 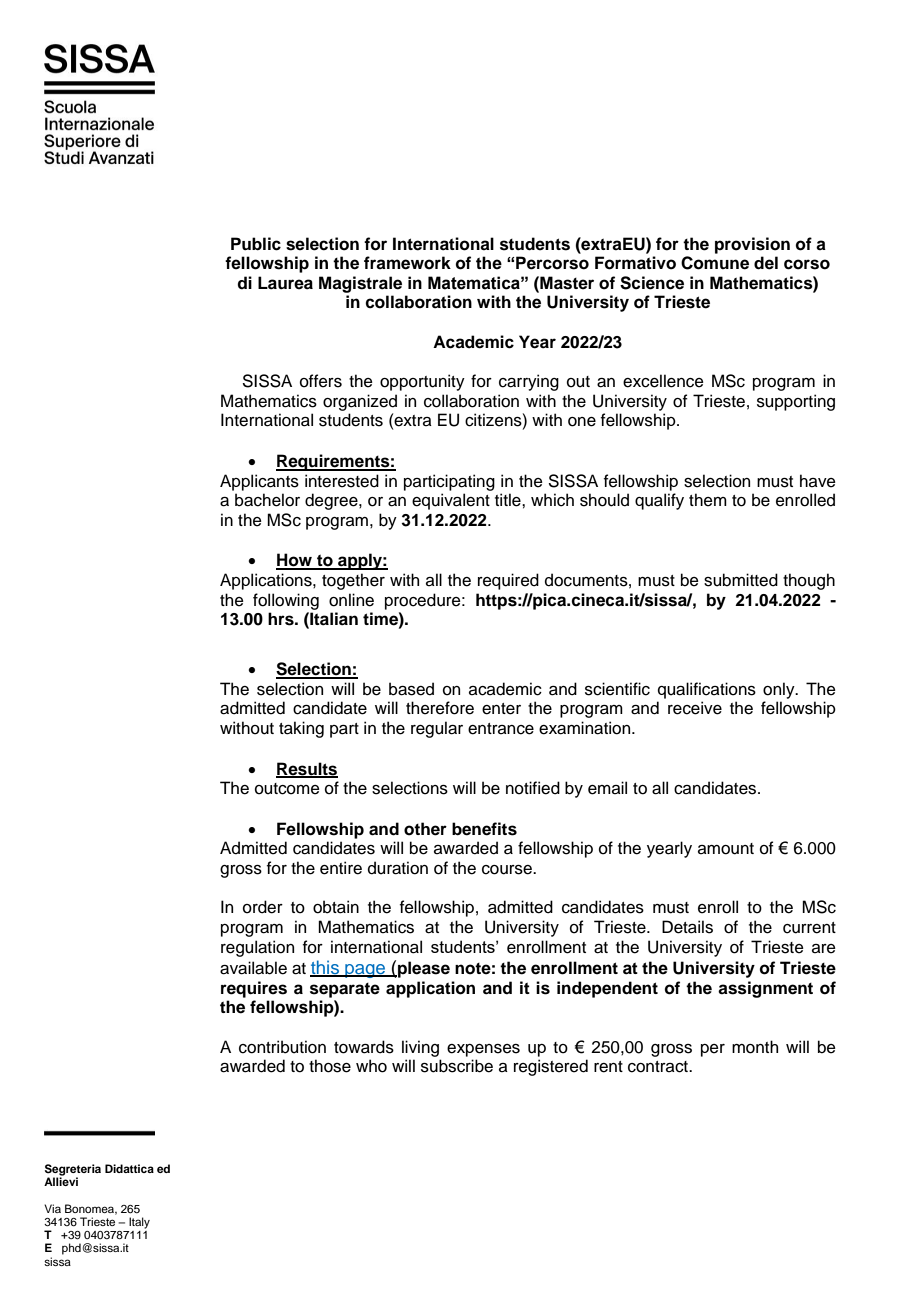 What do you see at coordinates (457, 1066) in the screenshot?
I see `subscribe` at bounding box center [457, 1066].
